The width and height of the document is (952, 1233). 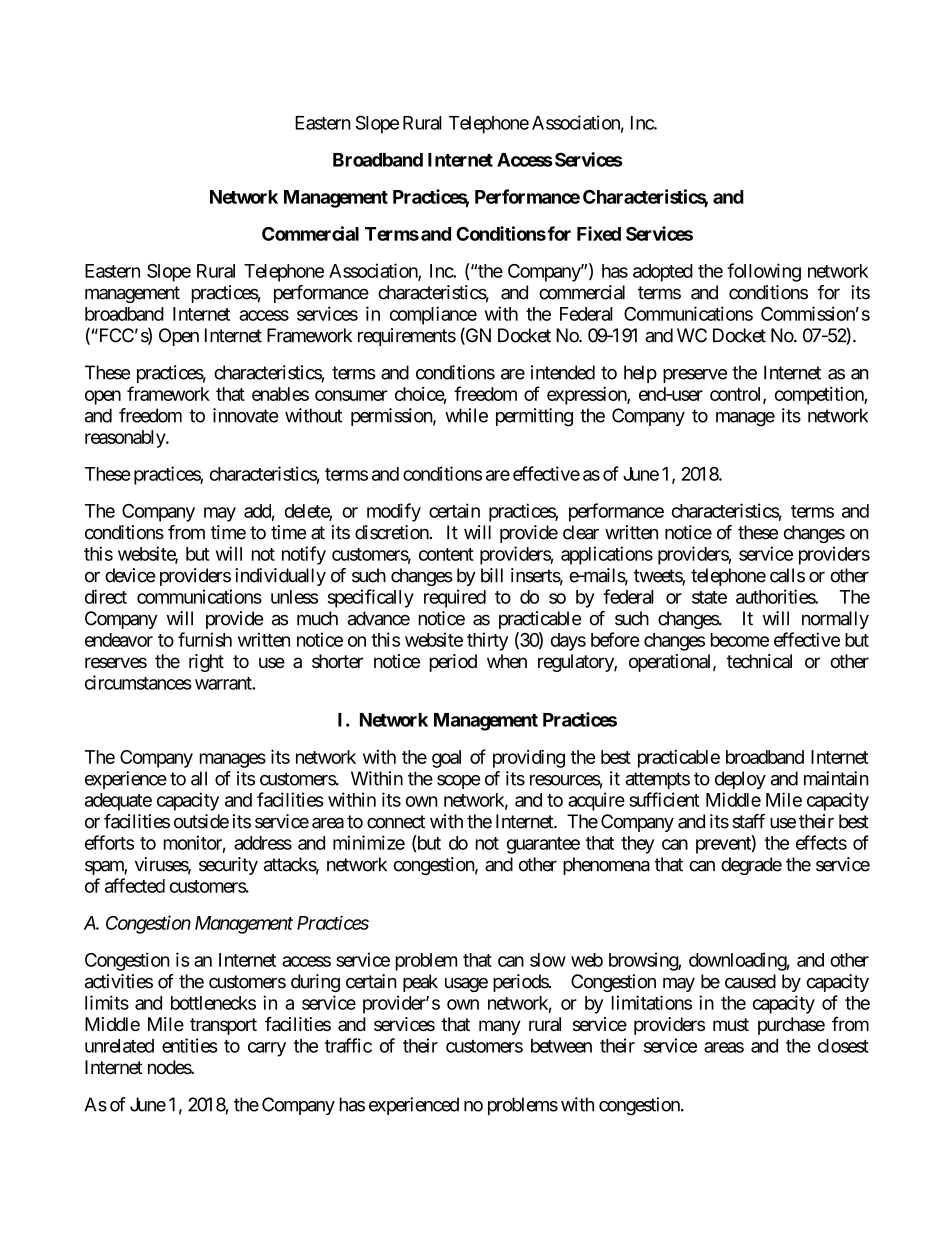 What do you see at coordinates (245, 415) in the document?
I see `innovate` at bounding box center [245, 415].
